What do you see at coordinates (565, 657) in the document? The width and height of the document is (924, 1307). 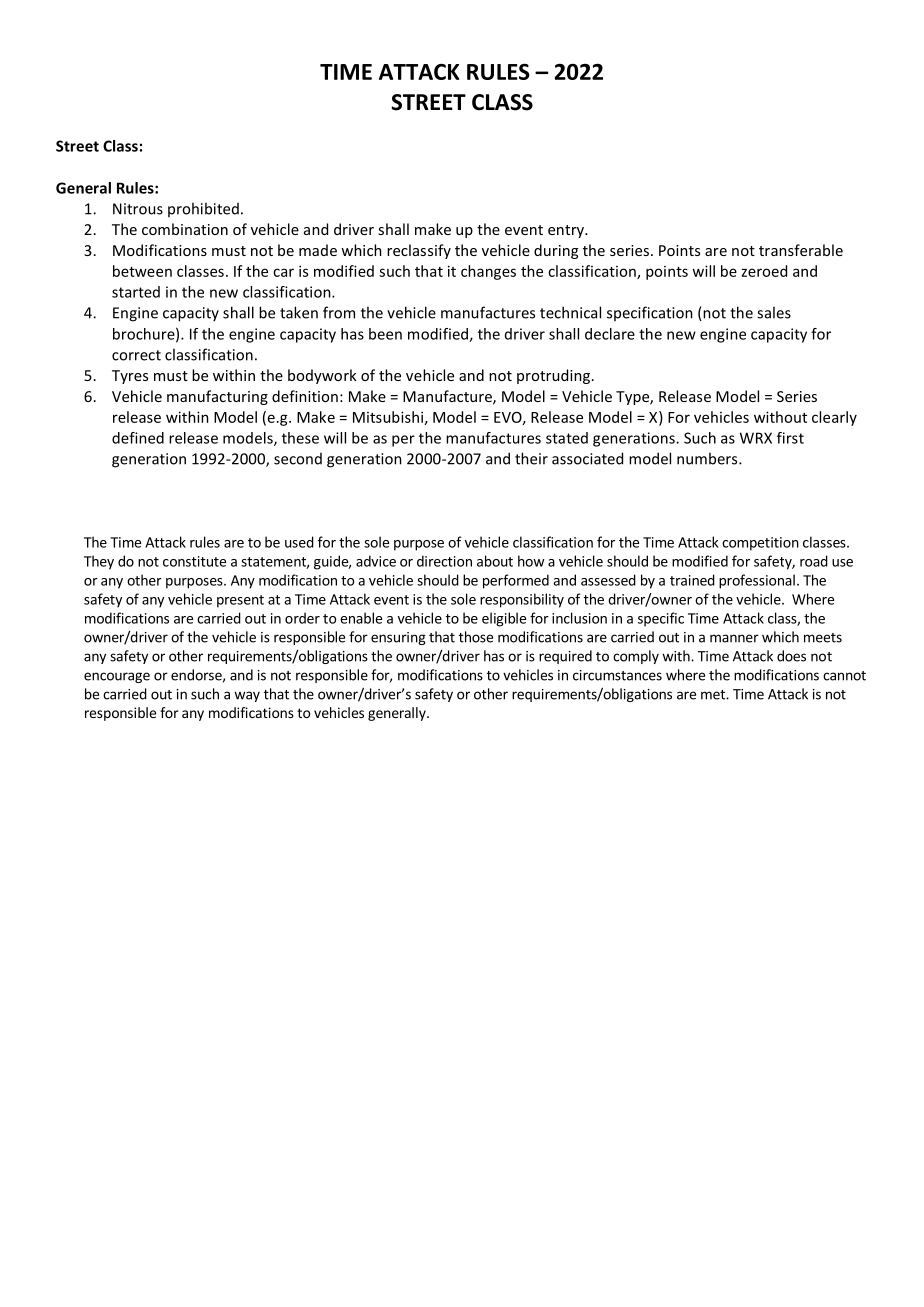 I see `required` at bounding box center [565, 657].
